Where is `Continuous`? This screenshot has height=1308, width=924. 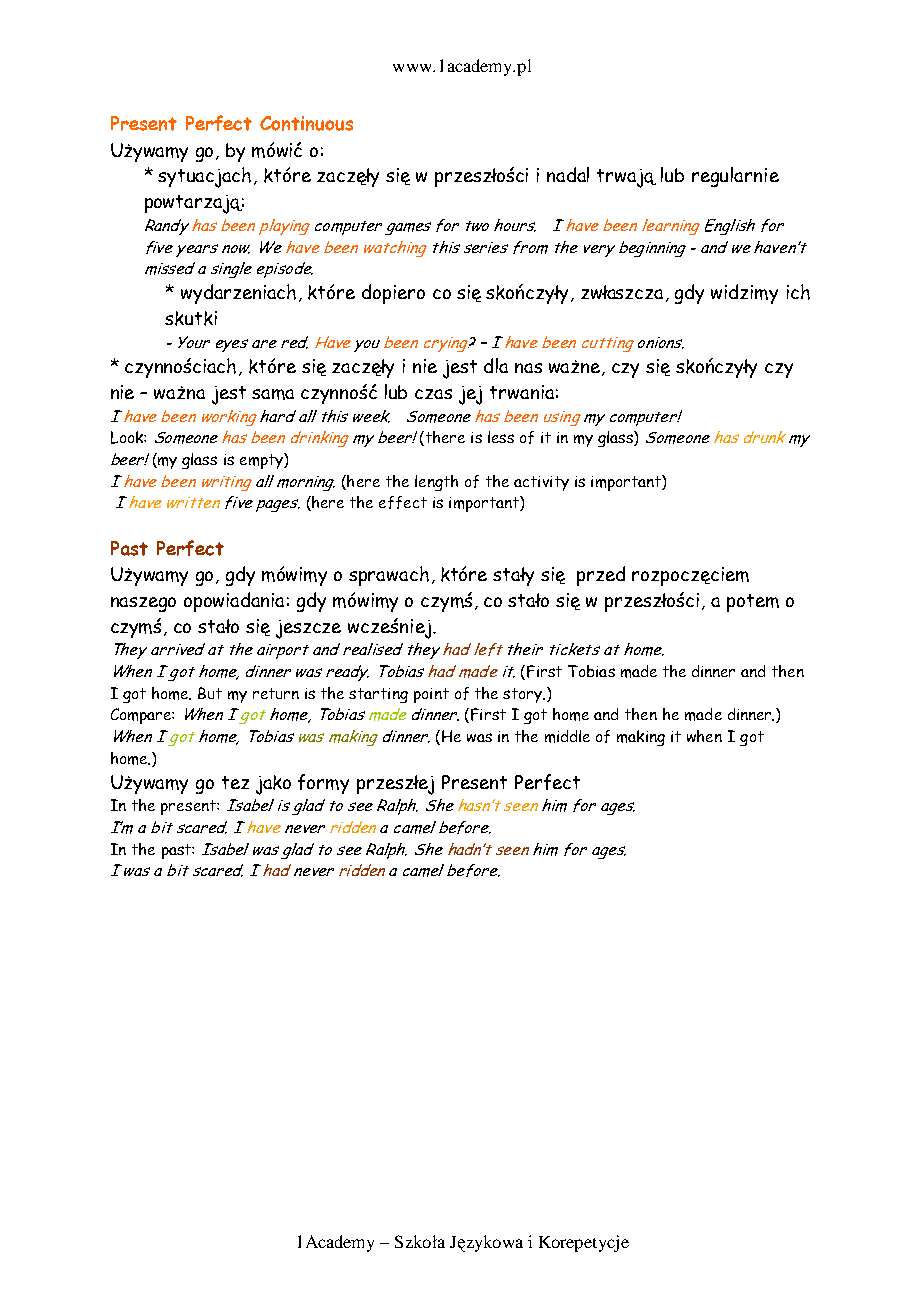
Continuous is located at coordinates (306, 123).
